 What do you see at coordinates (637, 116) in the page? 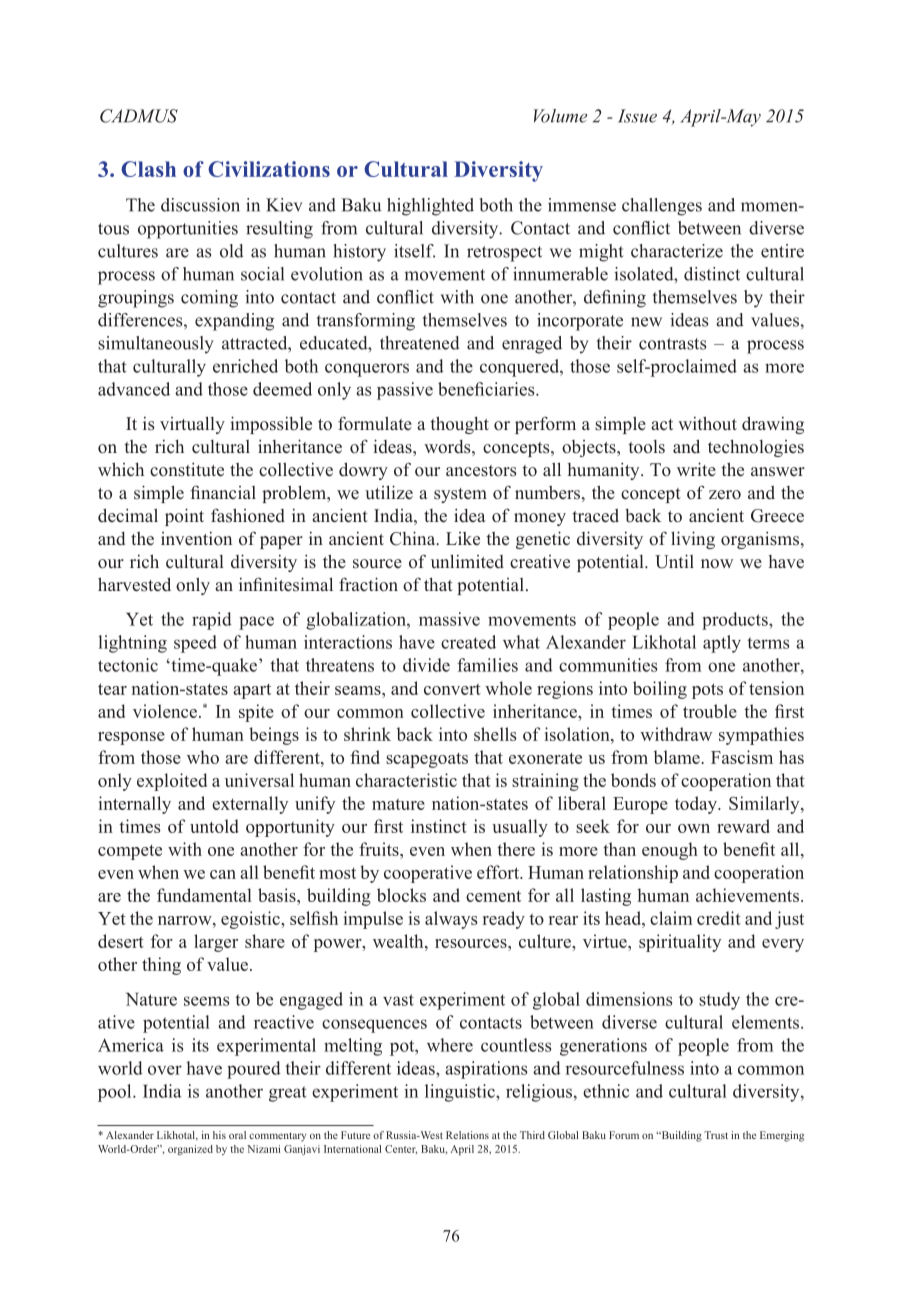
I see `Issue` at bounding box center [637, 116].
